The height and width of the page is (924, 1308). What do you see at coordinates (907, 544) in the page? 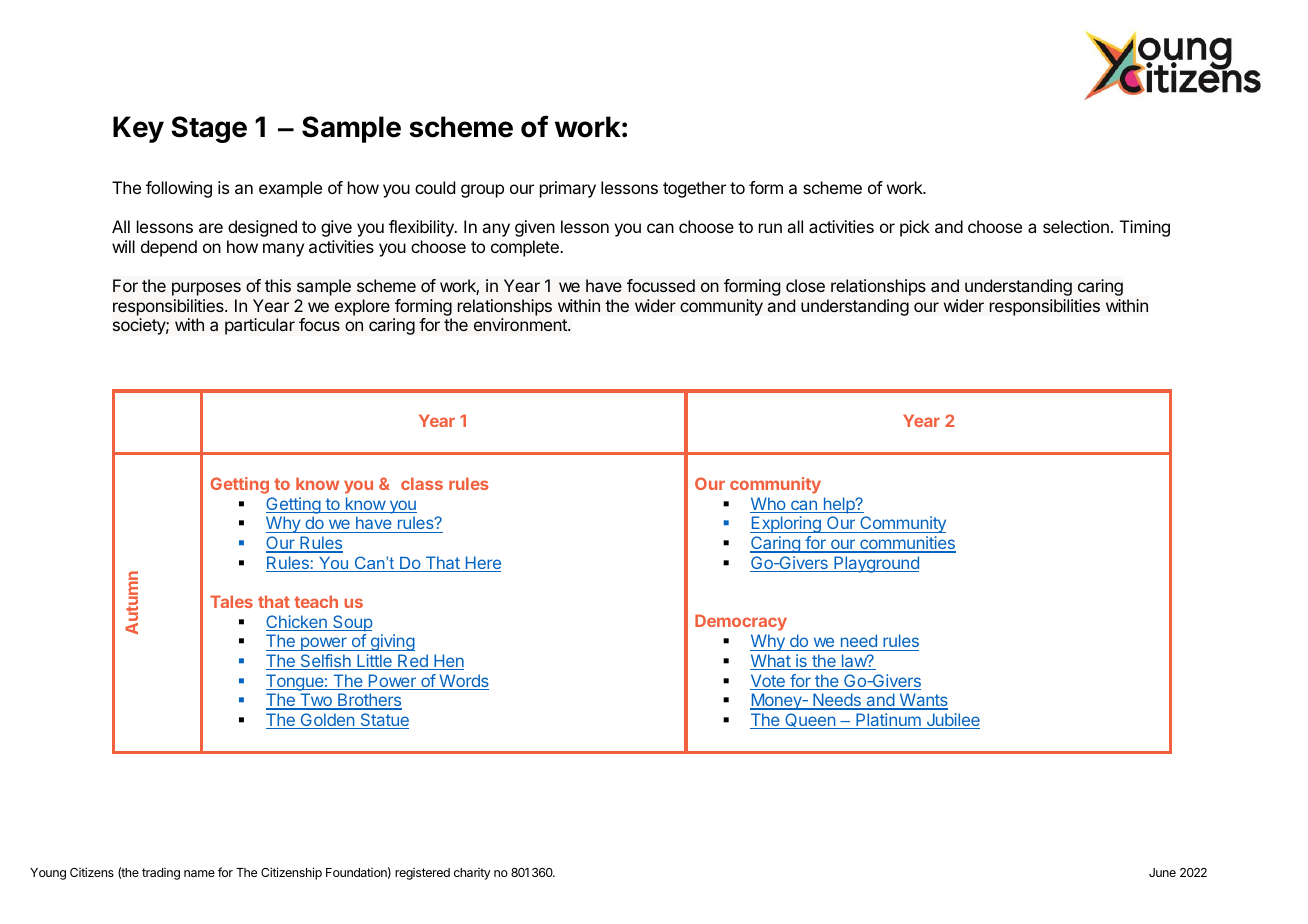
I see `communities` at bounding box center [907, 544].
